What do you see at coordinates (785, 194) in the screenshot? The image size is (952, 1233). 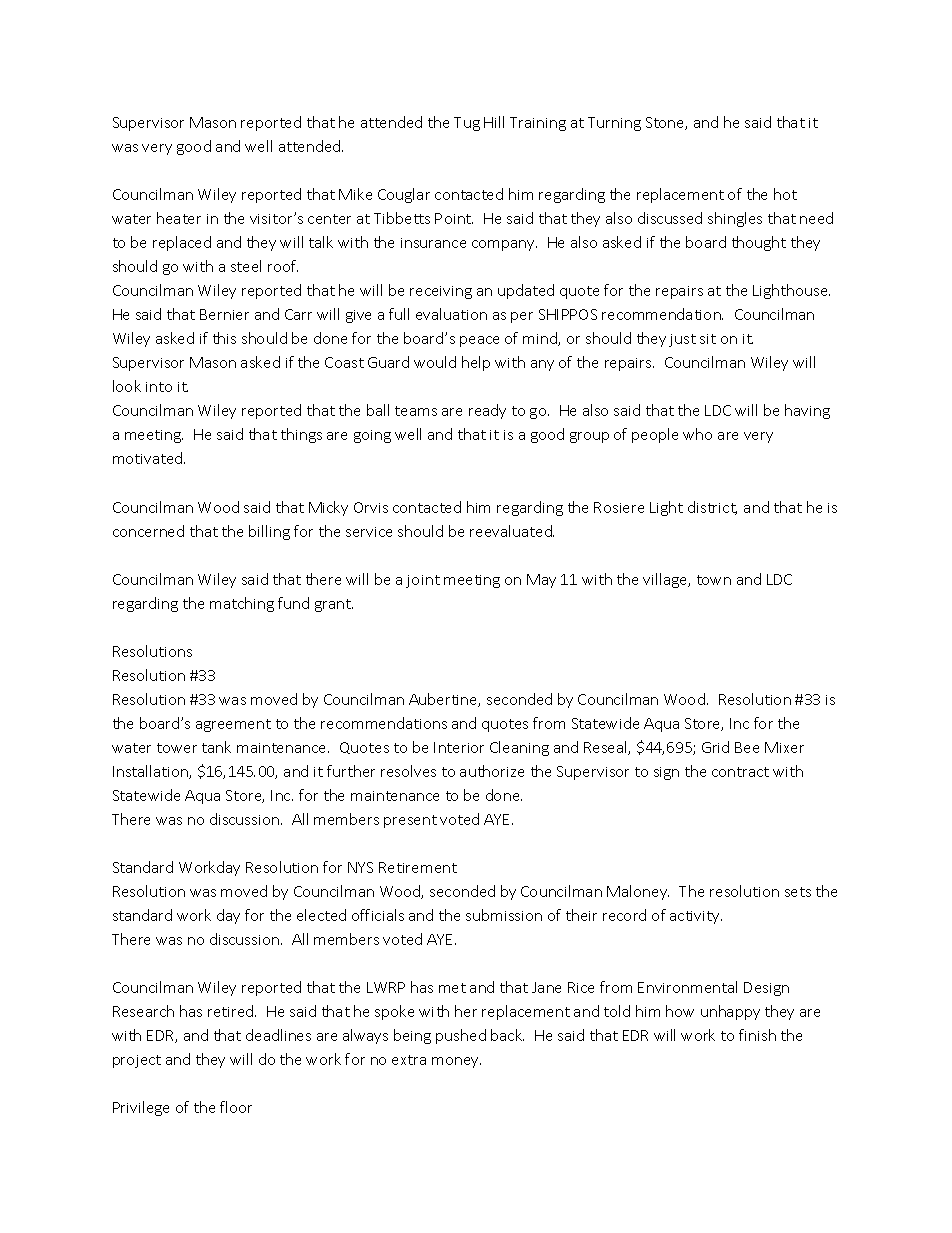 I see `hot` at bounding box center [785, 194].
